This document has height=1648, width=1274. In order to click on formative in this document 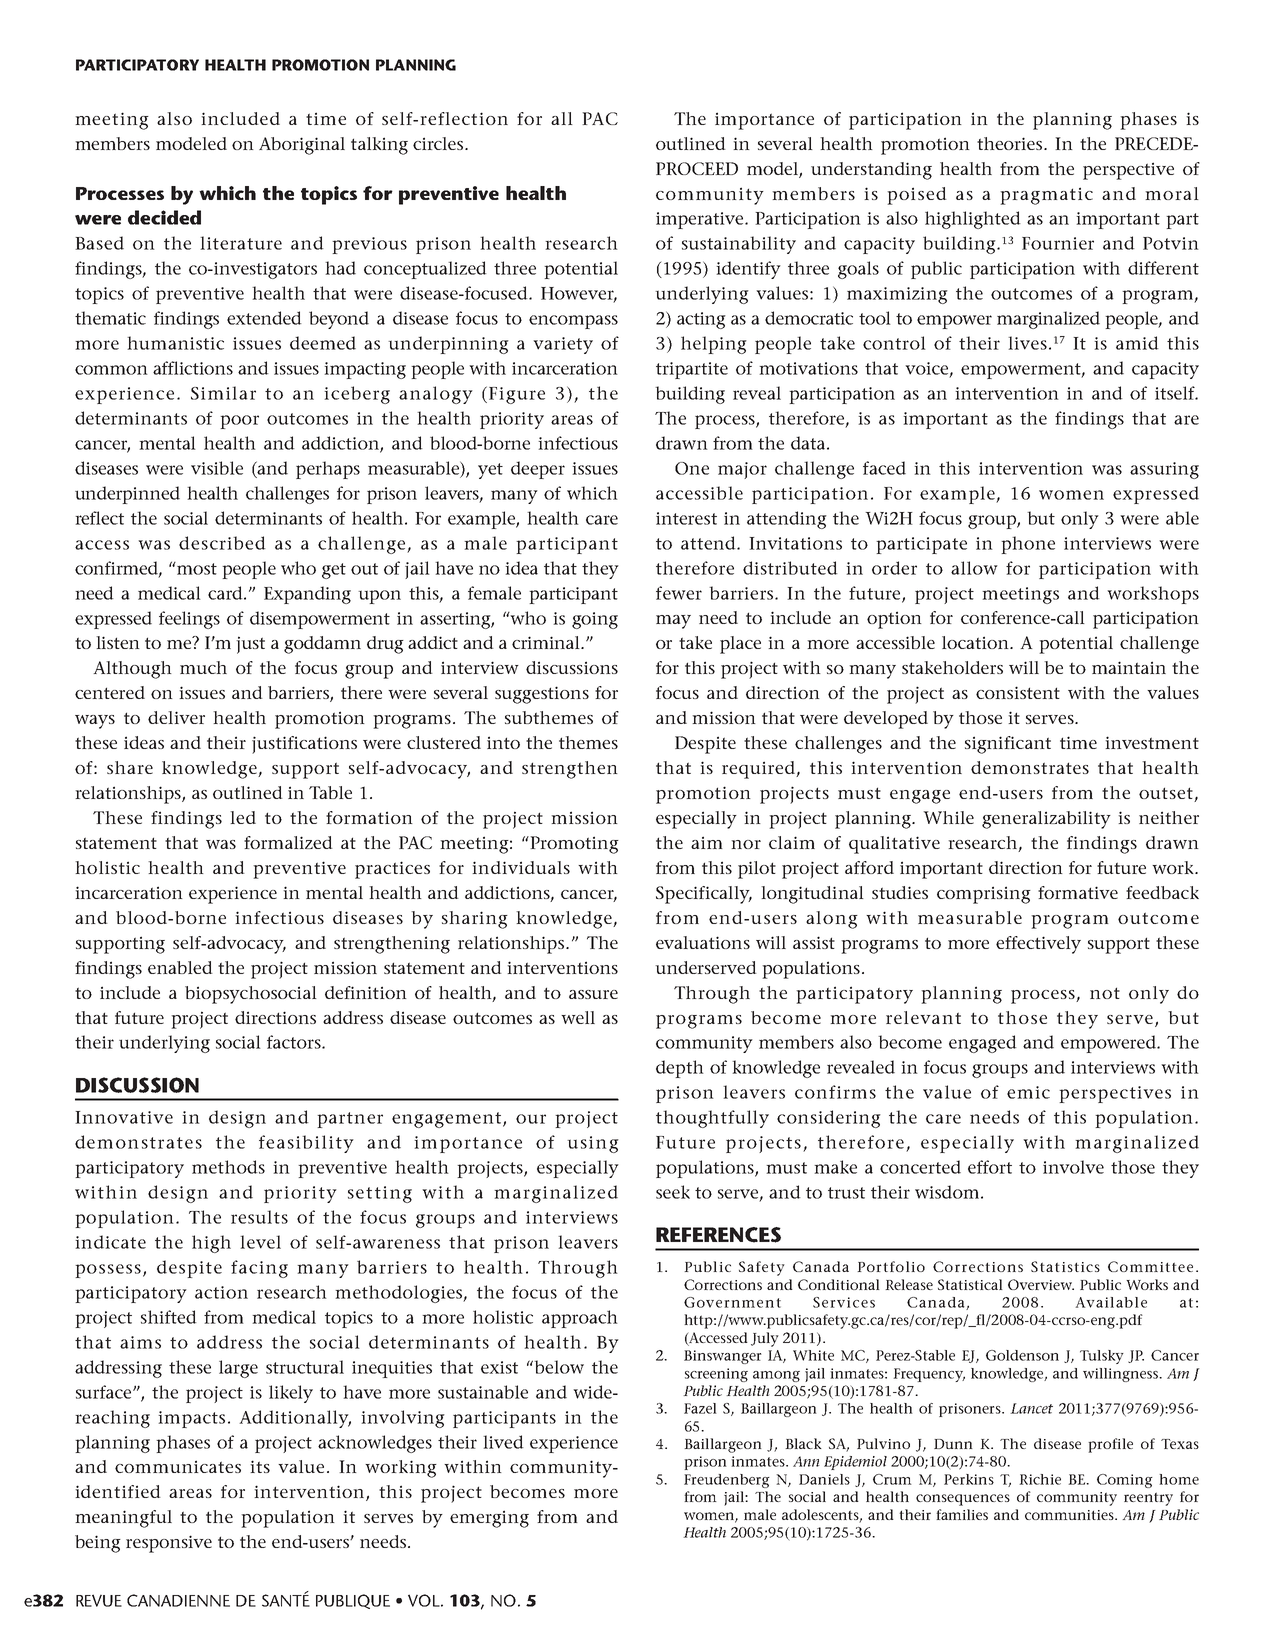, I will do `click(1078, 892)`.
